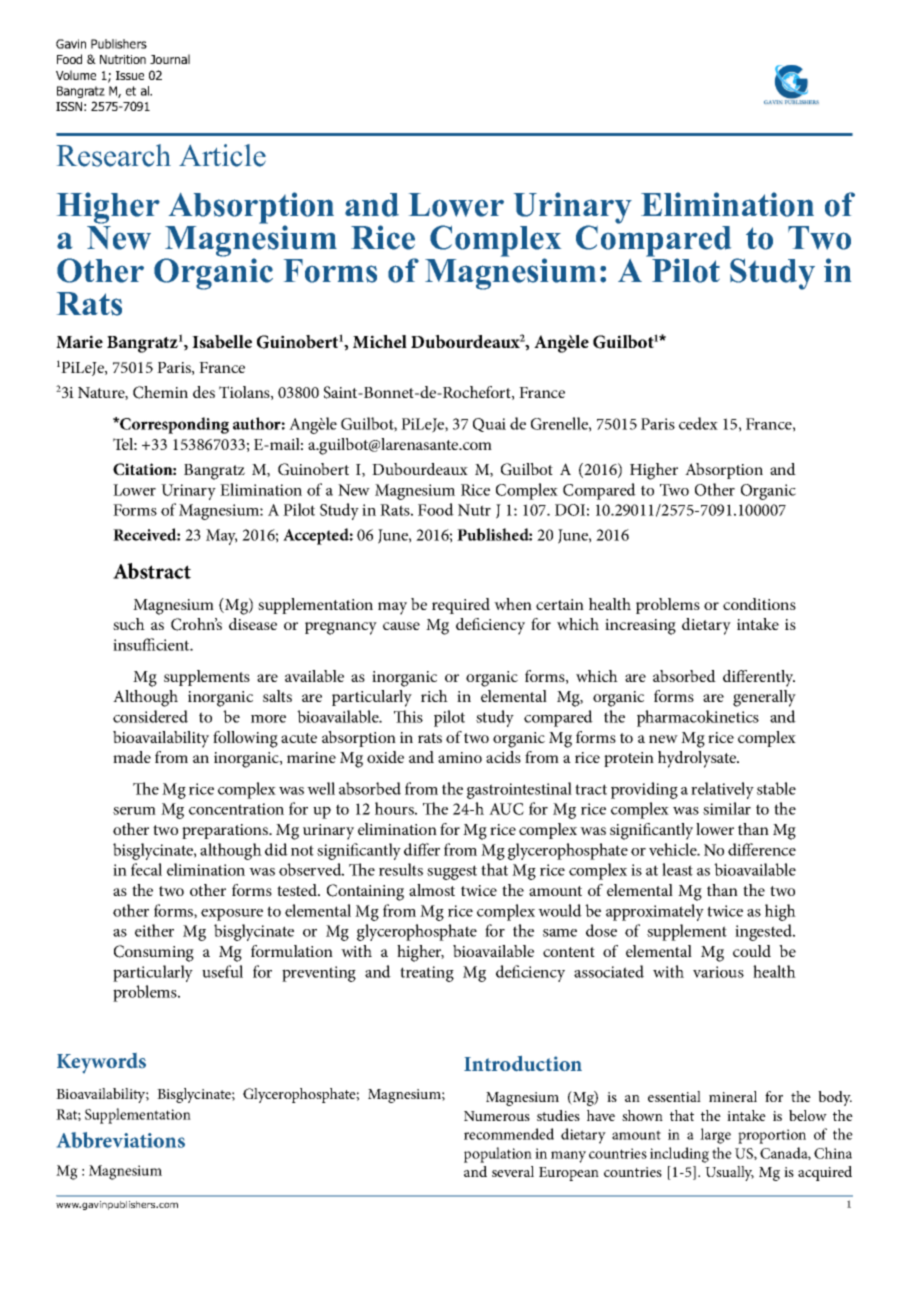 This document has width=909, height=1316. I want to click on Michel, so click(380, 341).
